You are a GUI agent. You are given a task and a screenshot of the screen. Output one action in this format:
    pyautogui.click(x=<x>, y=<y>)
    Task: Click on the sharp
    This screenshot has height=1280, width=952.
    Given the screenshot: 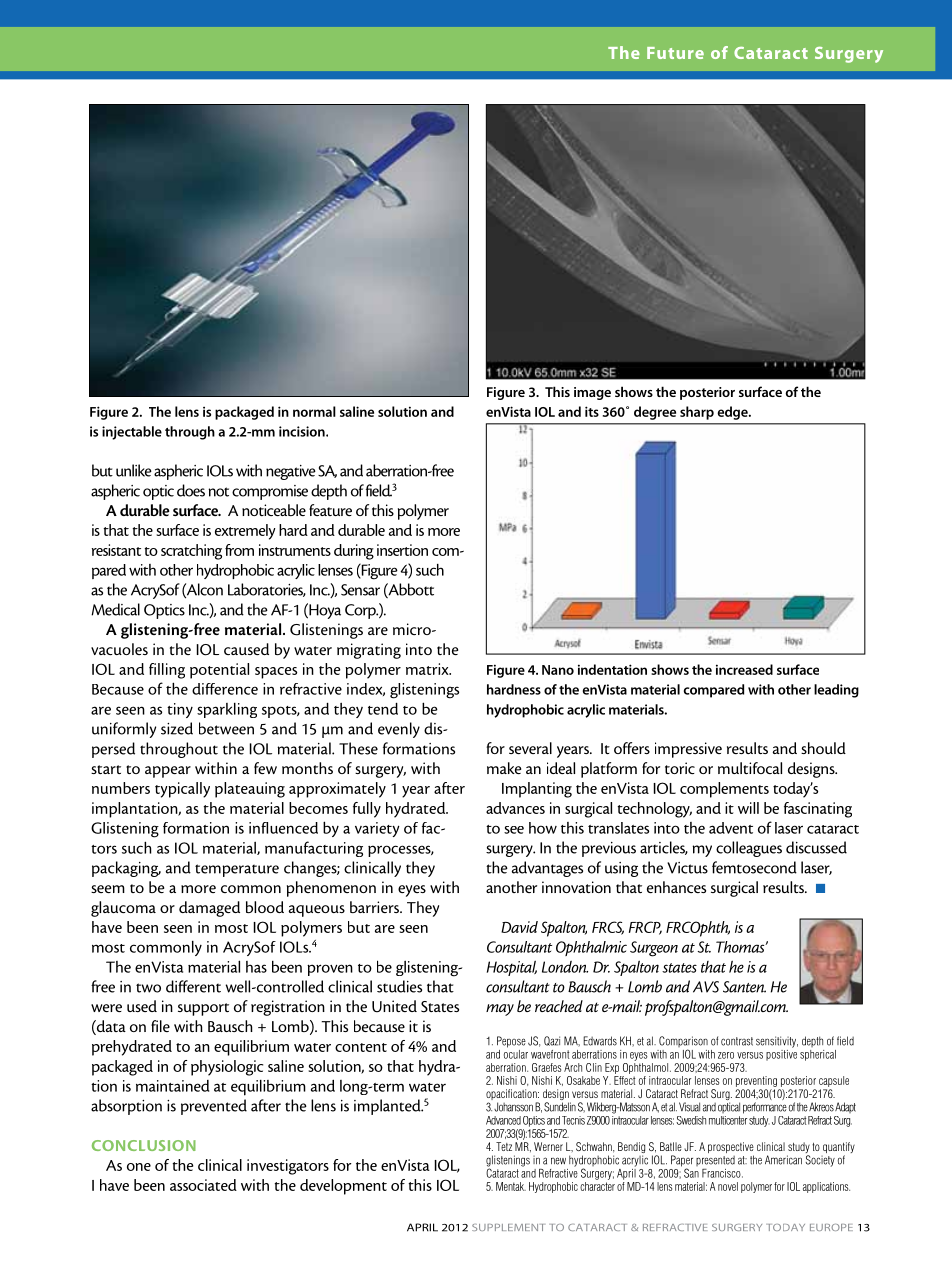 What is the action you would take?
    pyautogui.click(x=697, y=413)
